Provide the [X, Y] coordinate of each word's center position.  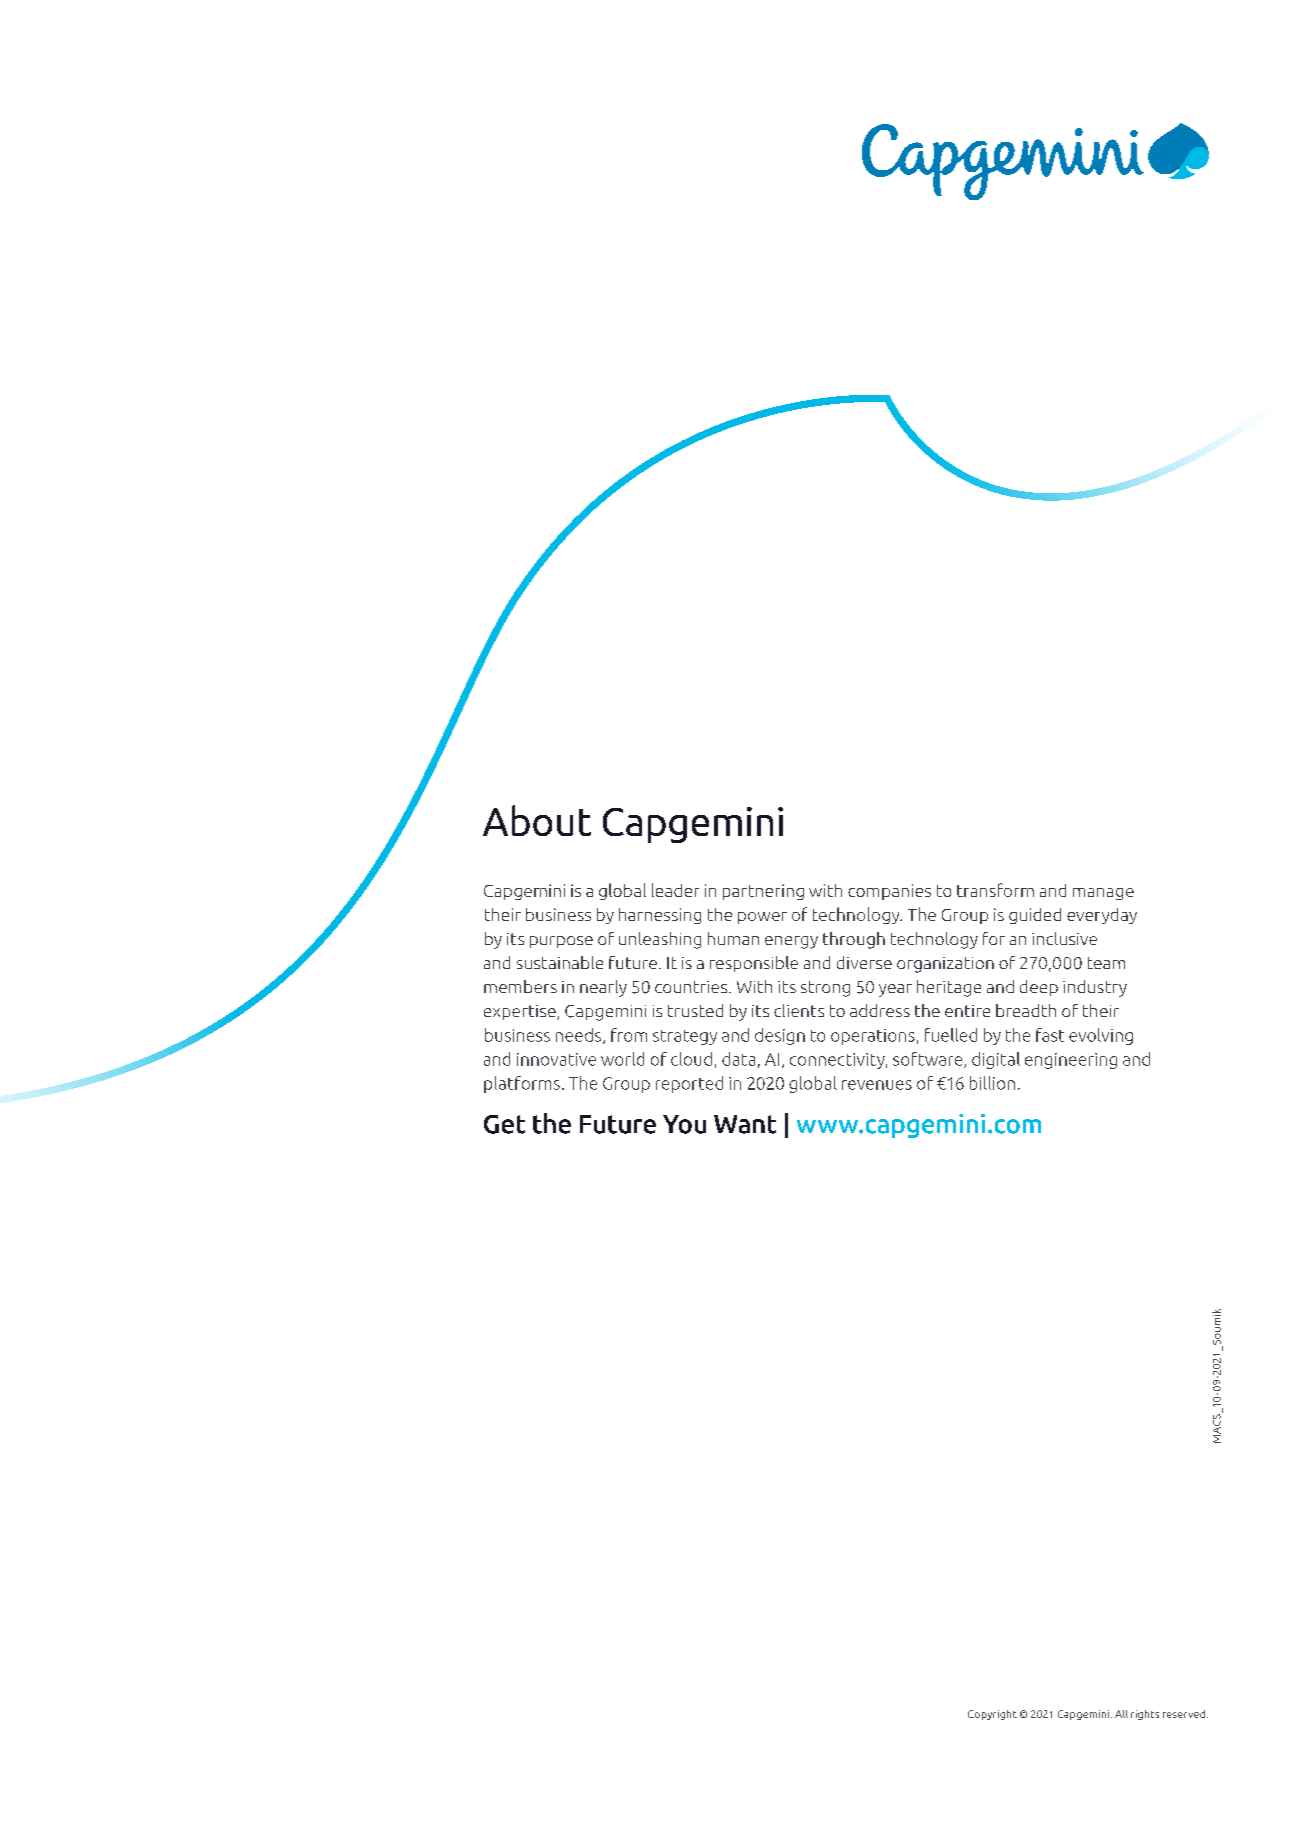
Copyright [992, 1715]
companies [889, 892]
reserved [1185, 1714]
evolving [1101, 1036]
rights [1145, 1715]
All [1121, 1714]
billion [992, 1083]
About [537, 820]
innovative [556, 1059]
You [684, 1124]
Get [504, 1124]
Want [745, 1124]
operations [873, 1037]
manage [1103, 894]
